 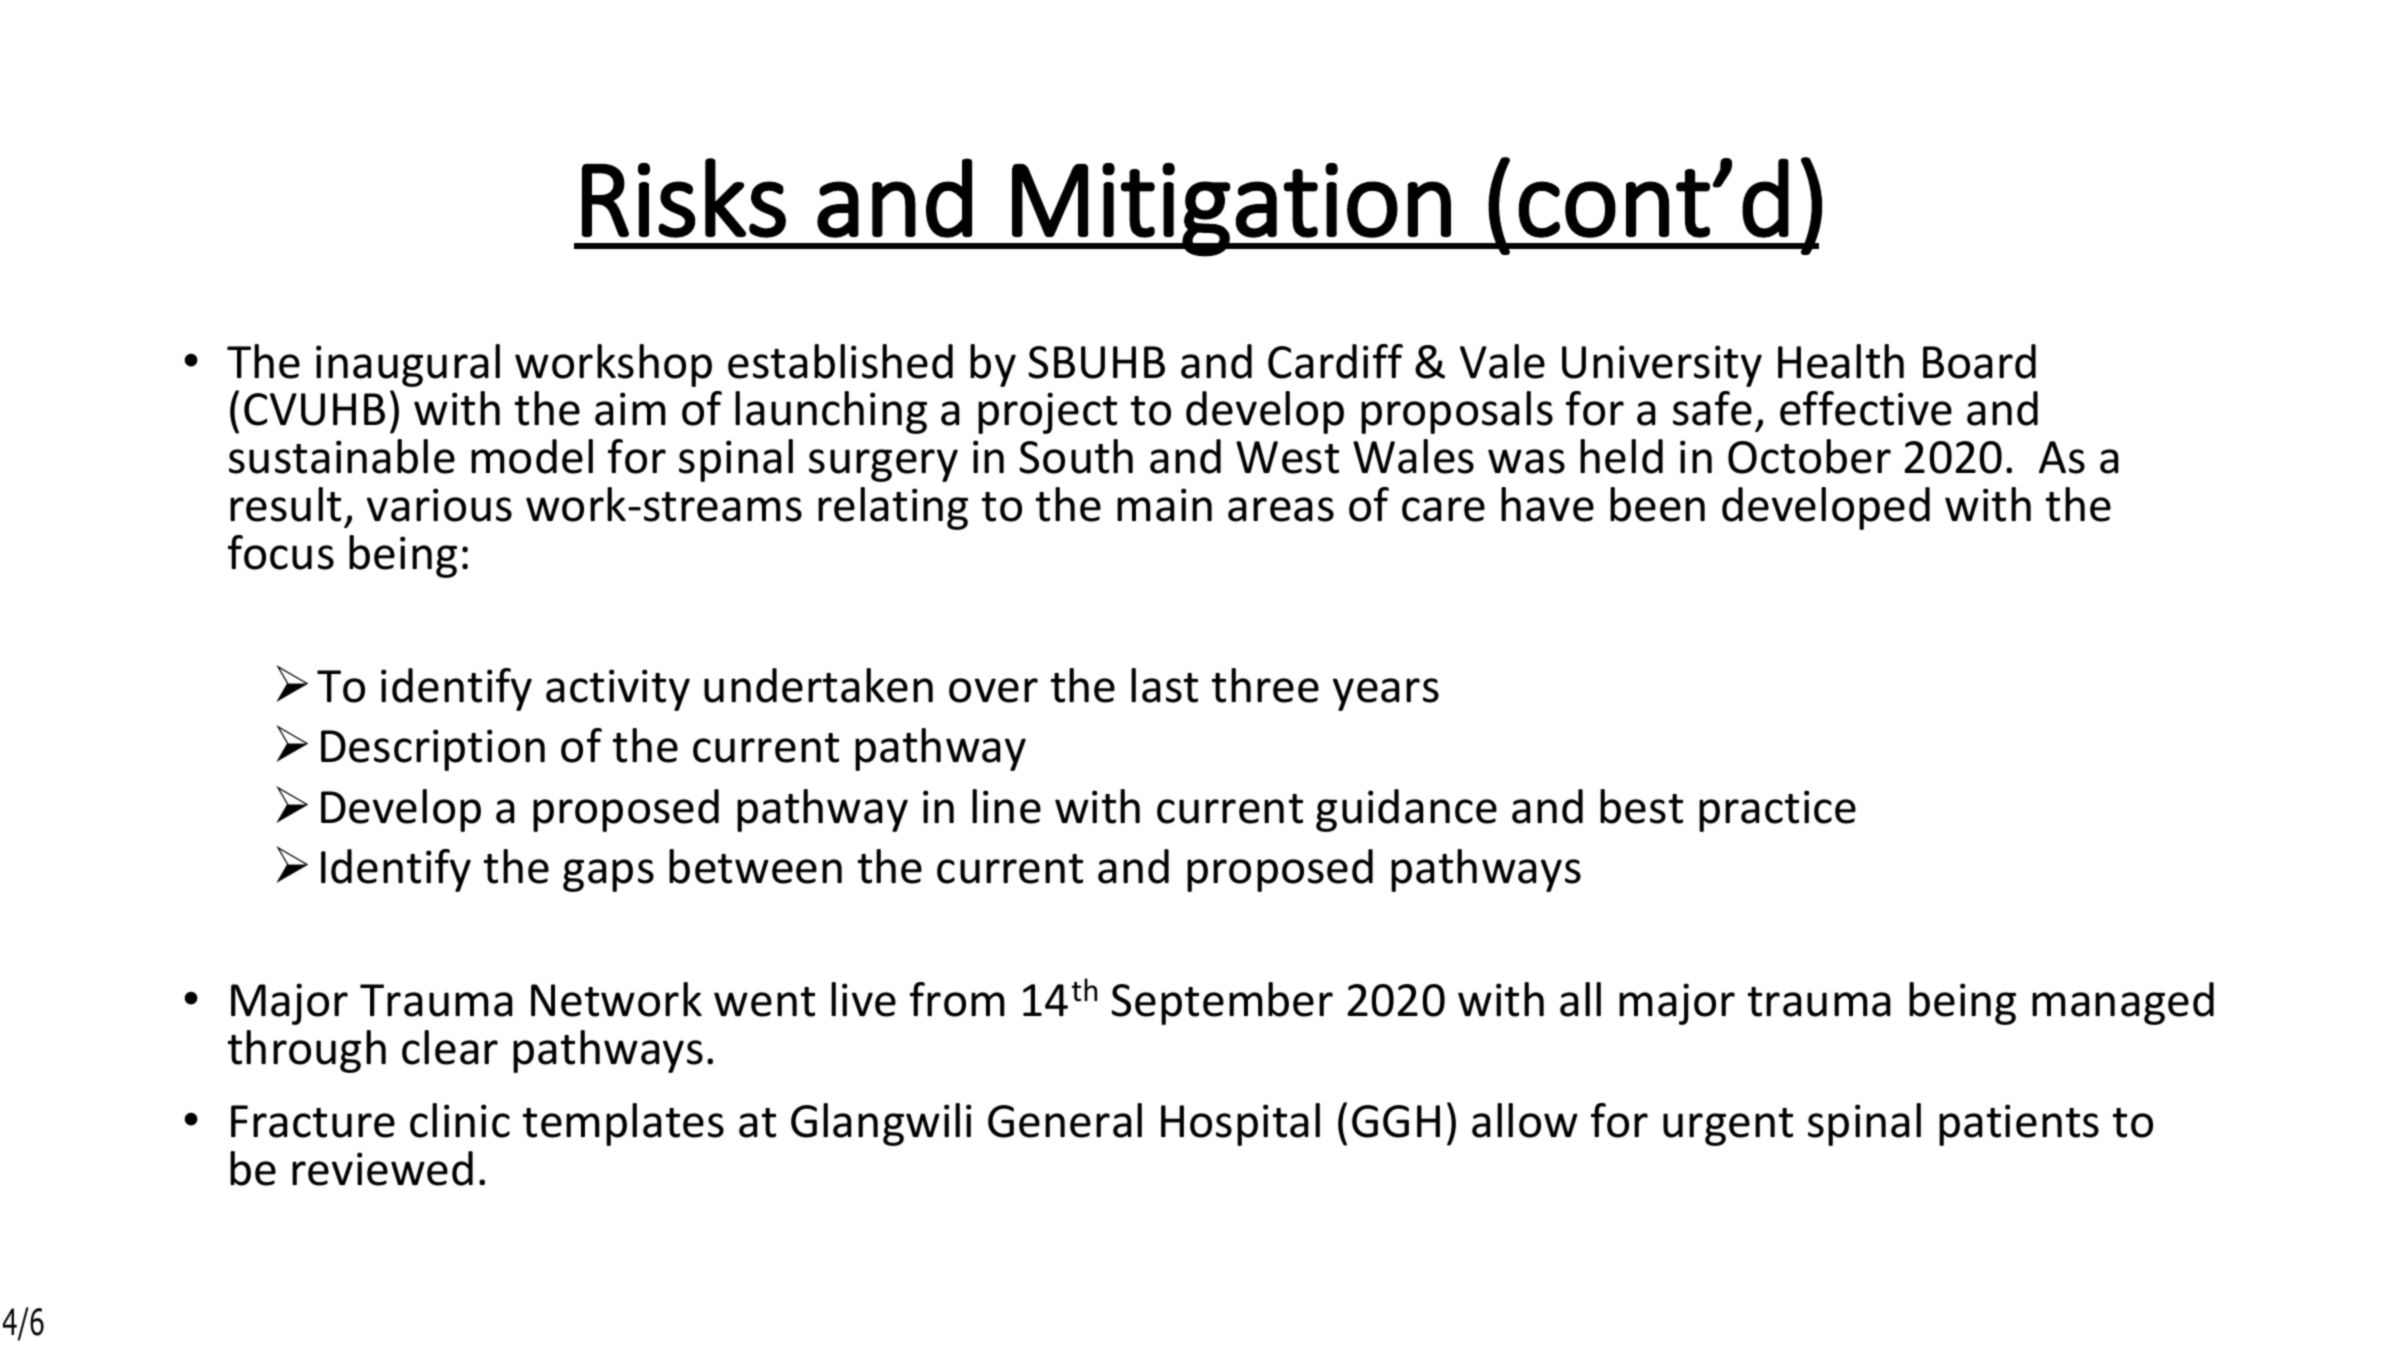 What do you see at coordinates (1006, 806) in the screenshot?
I see `line` at bounding box center [1006, 806].
